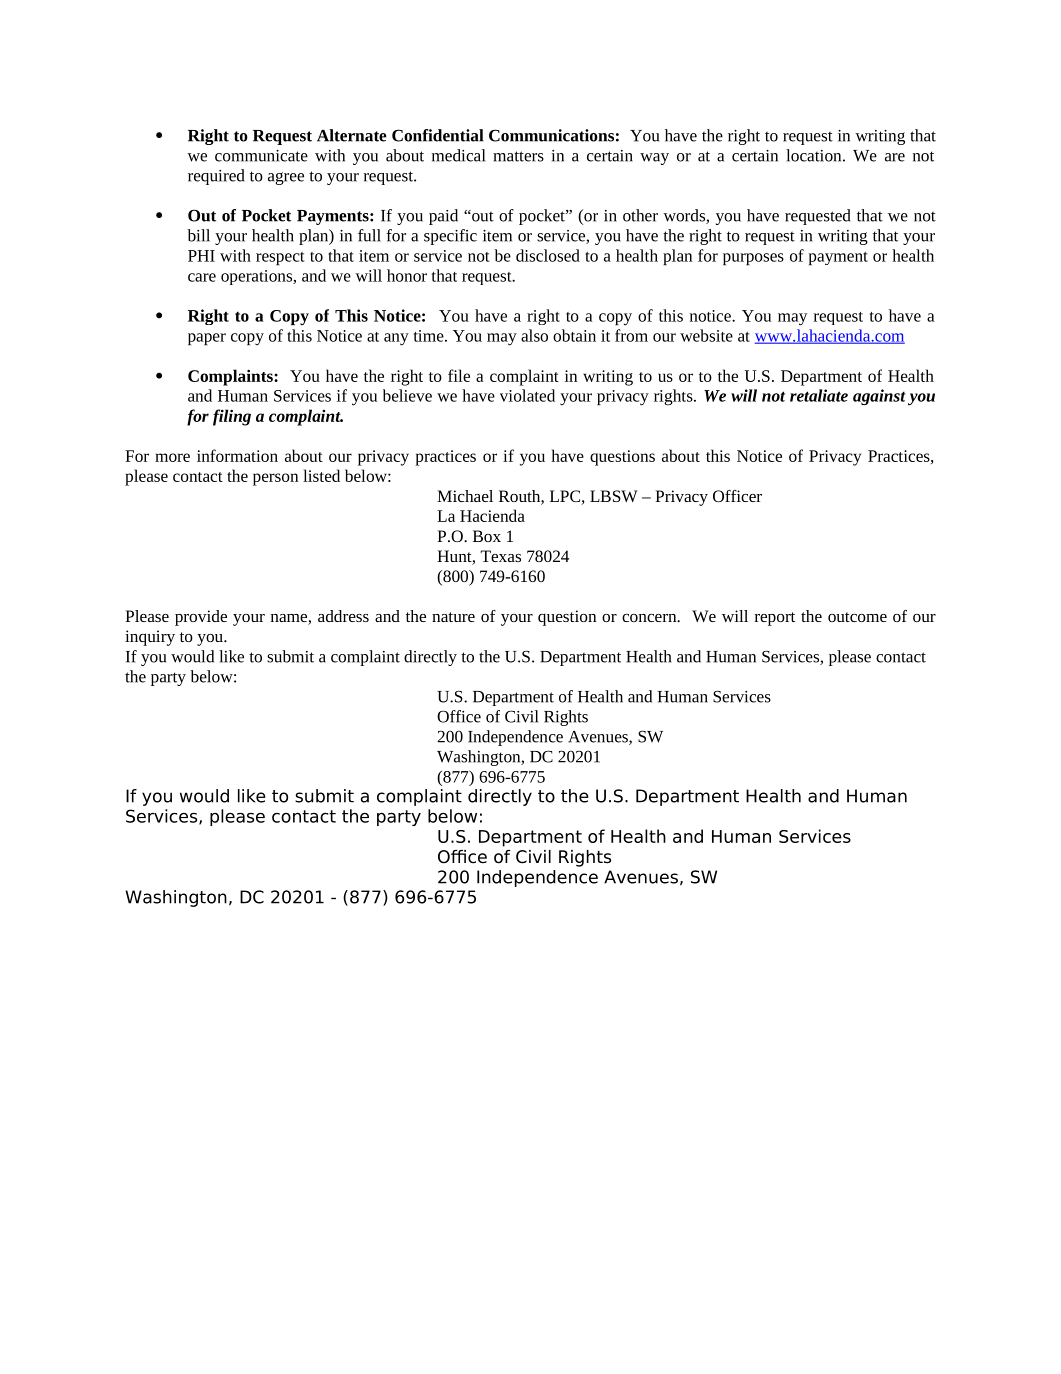 The width and height of the image is (1061, 1374). What do you see at coordinates (275, 479) in the image?
I see `person` at bounding box center [275, 479].
